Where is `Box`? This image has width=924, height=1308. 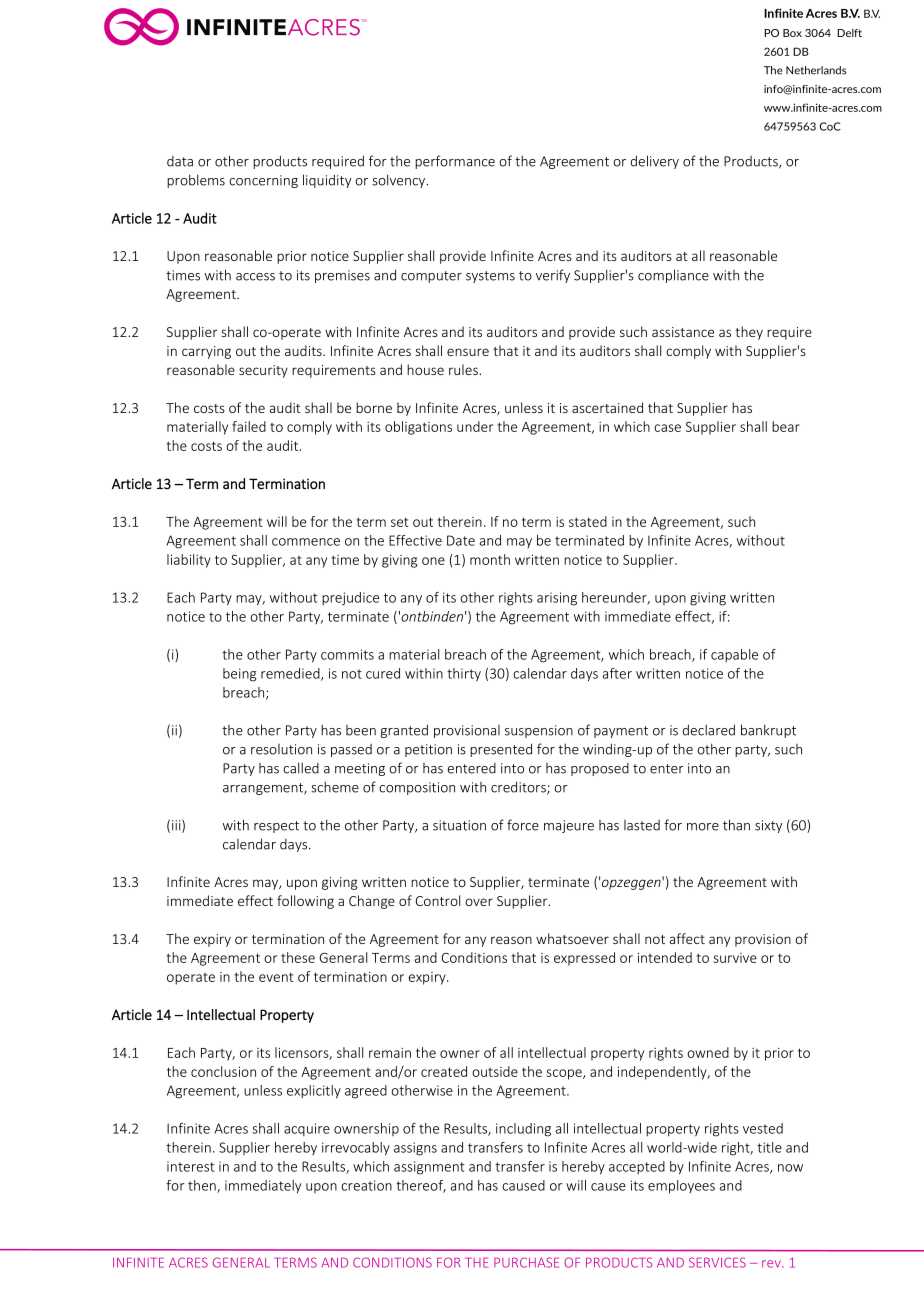 Box is located at coordinates (792, 33).
